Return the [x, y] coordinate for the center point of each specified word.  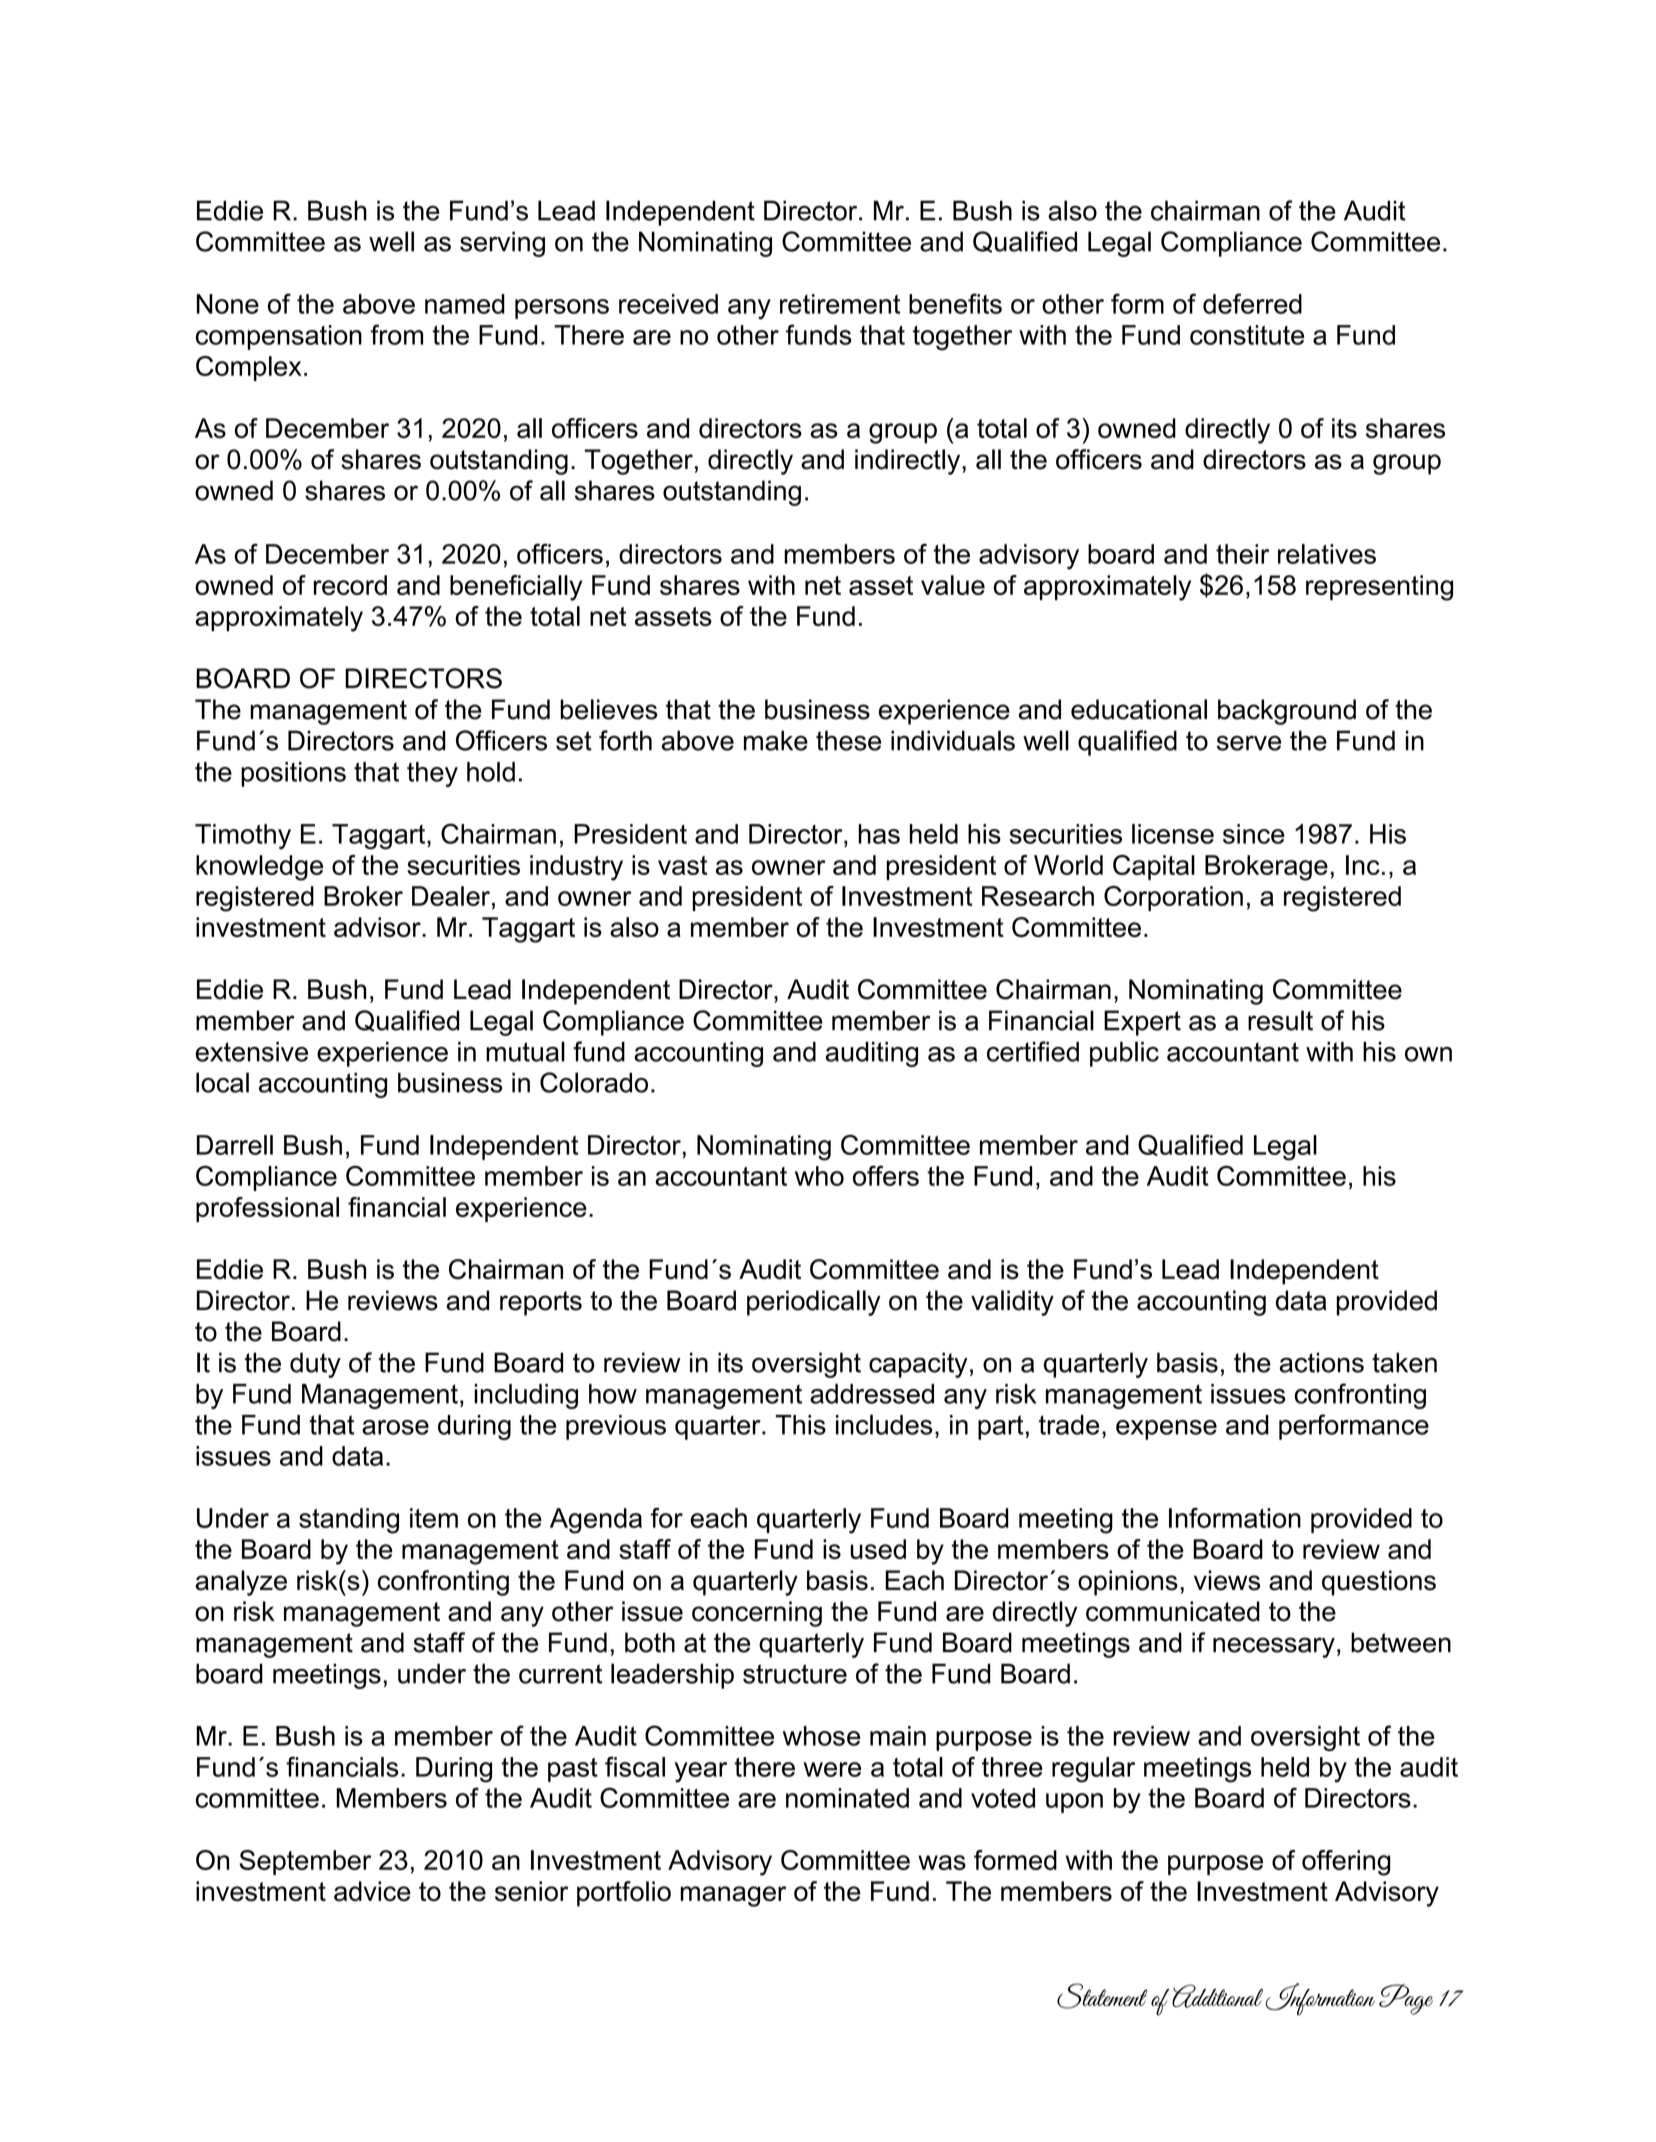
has [879, 834]
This [800, 1425]
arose [395, 1427]
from [397, 334]
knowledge [259, 868]
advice [372, 1891]
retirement [840, 304]
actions [1321, 1362]
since [1254, 834]
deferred [1252, 303]
